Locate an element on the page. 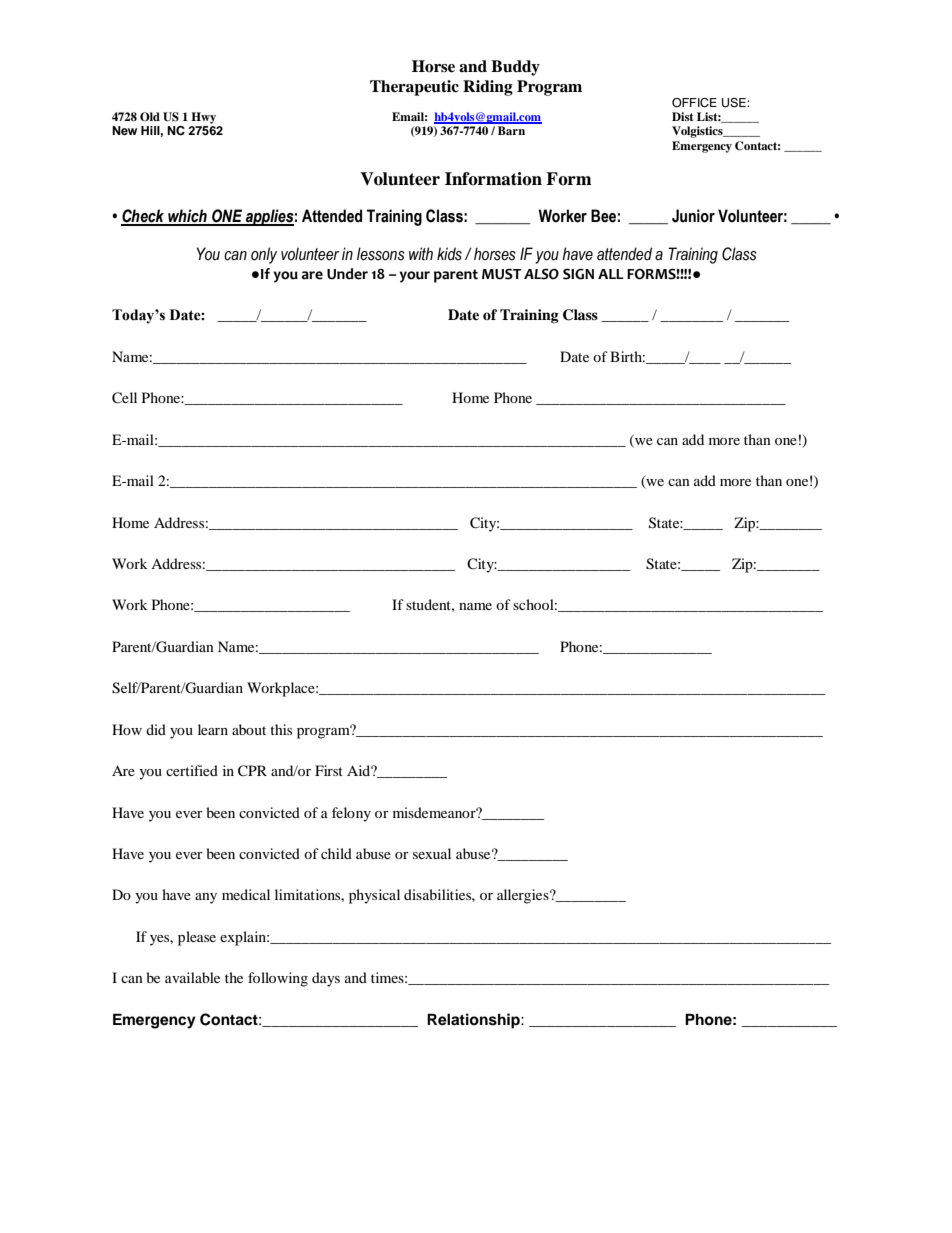  SIGN is located at coordinates (578, 274).
